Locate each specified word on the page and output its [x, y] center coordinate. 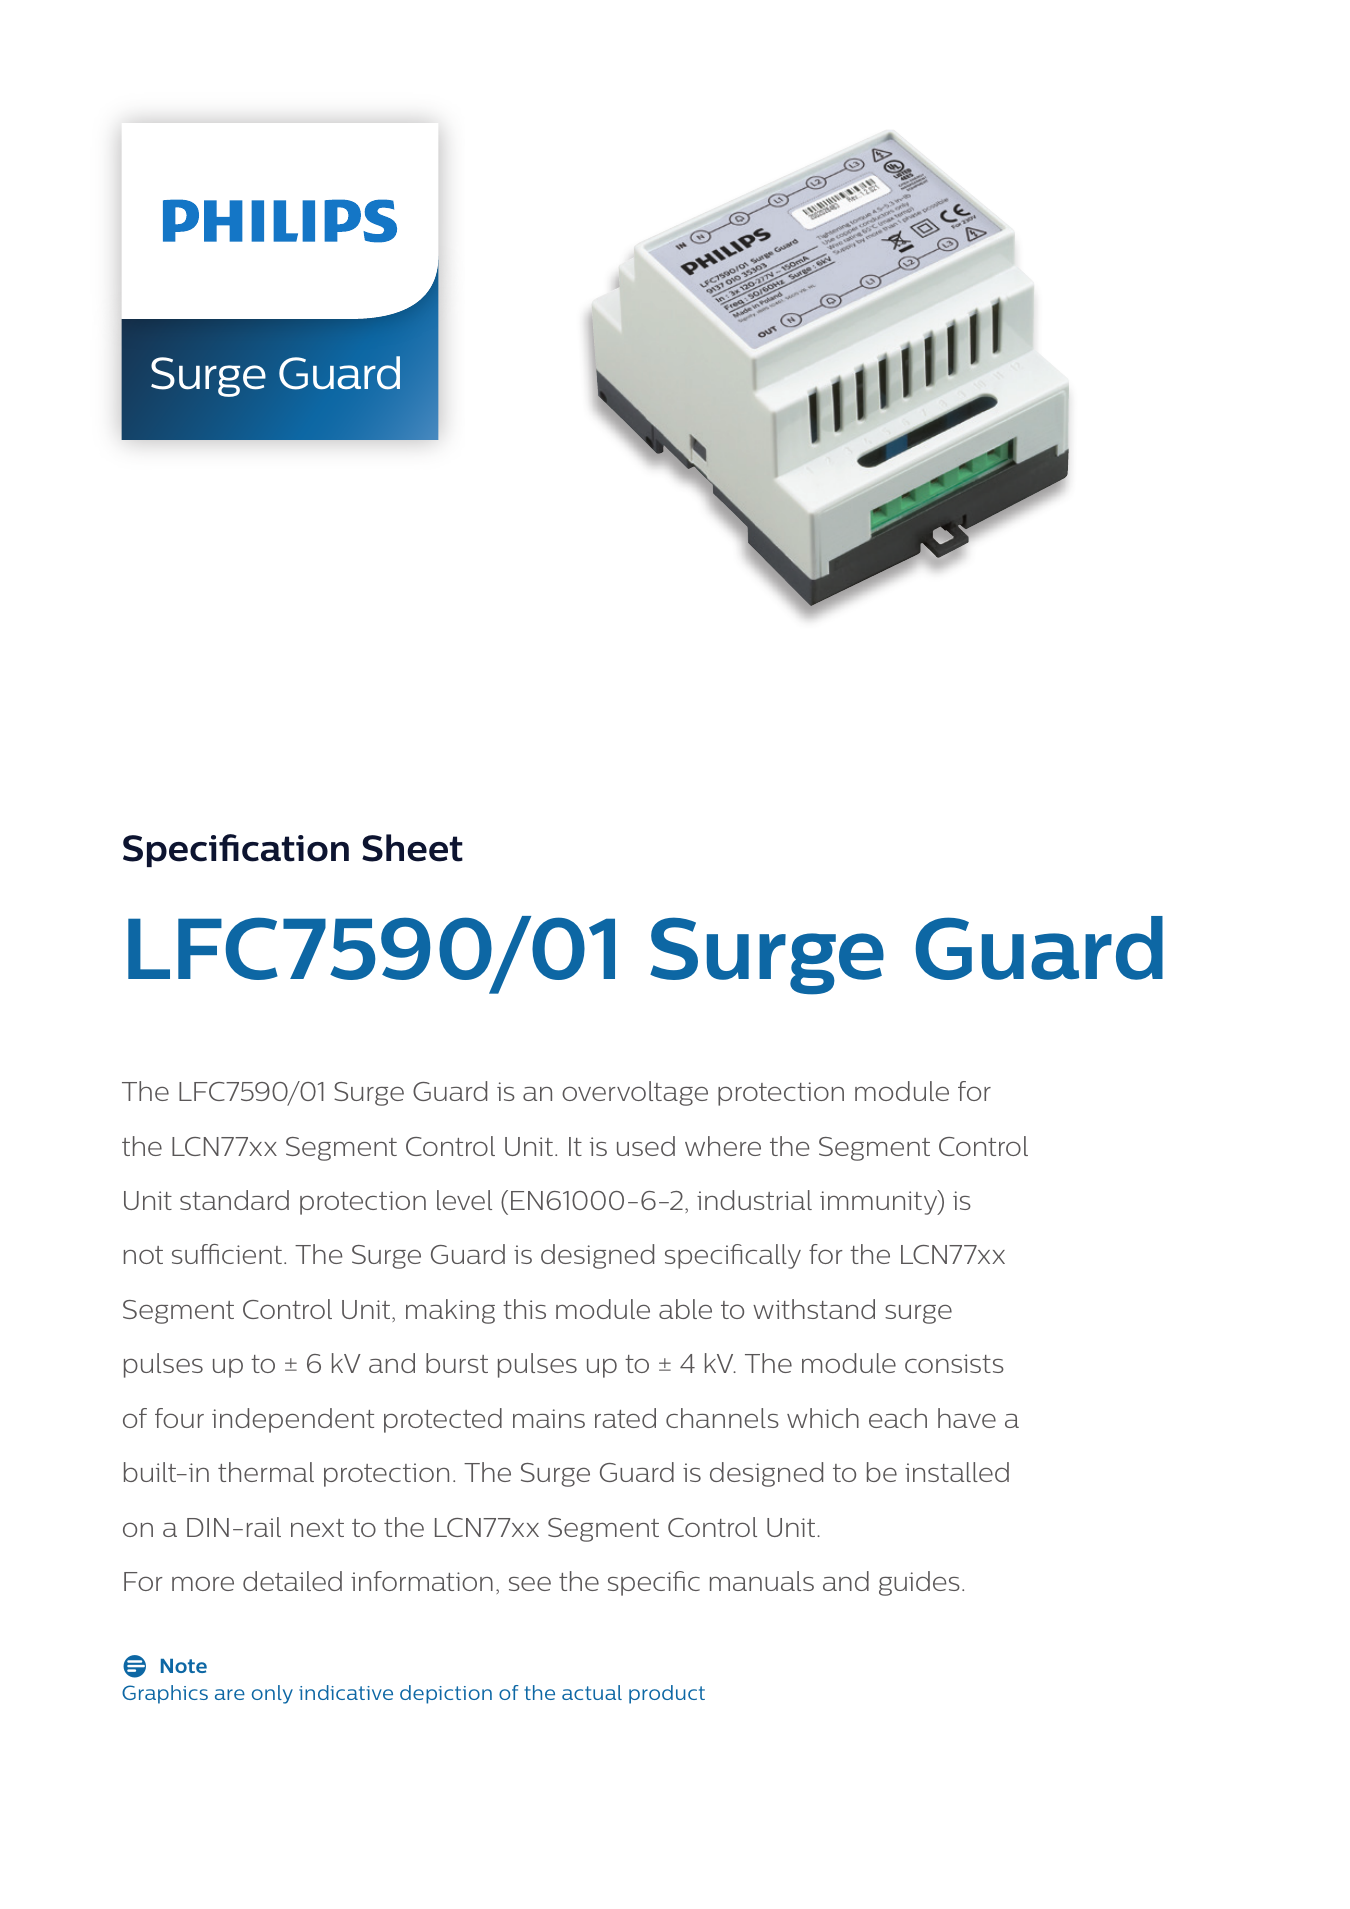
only [272, 1694]
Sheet [412, 848]
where [723, 1146]
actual [592, 1692]
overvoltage [635, 1093]
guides [919, 1583]
